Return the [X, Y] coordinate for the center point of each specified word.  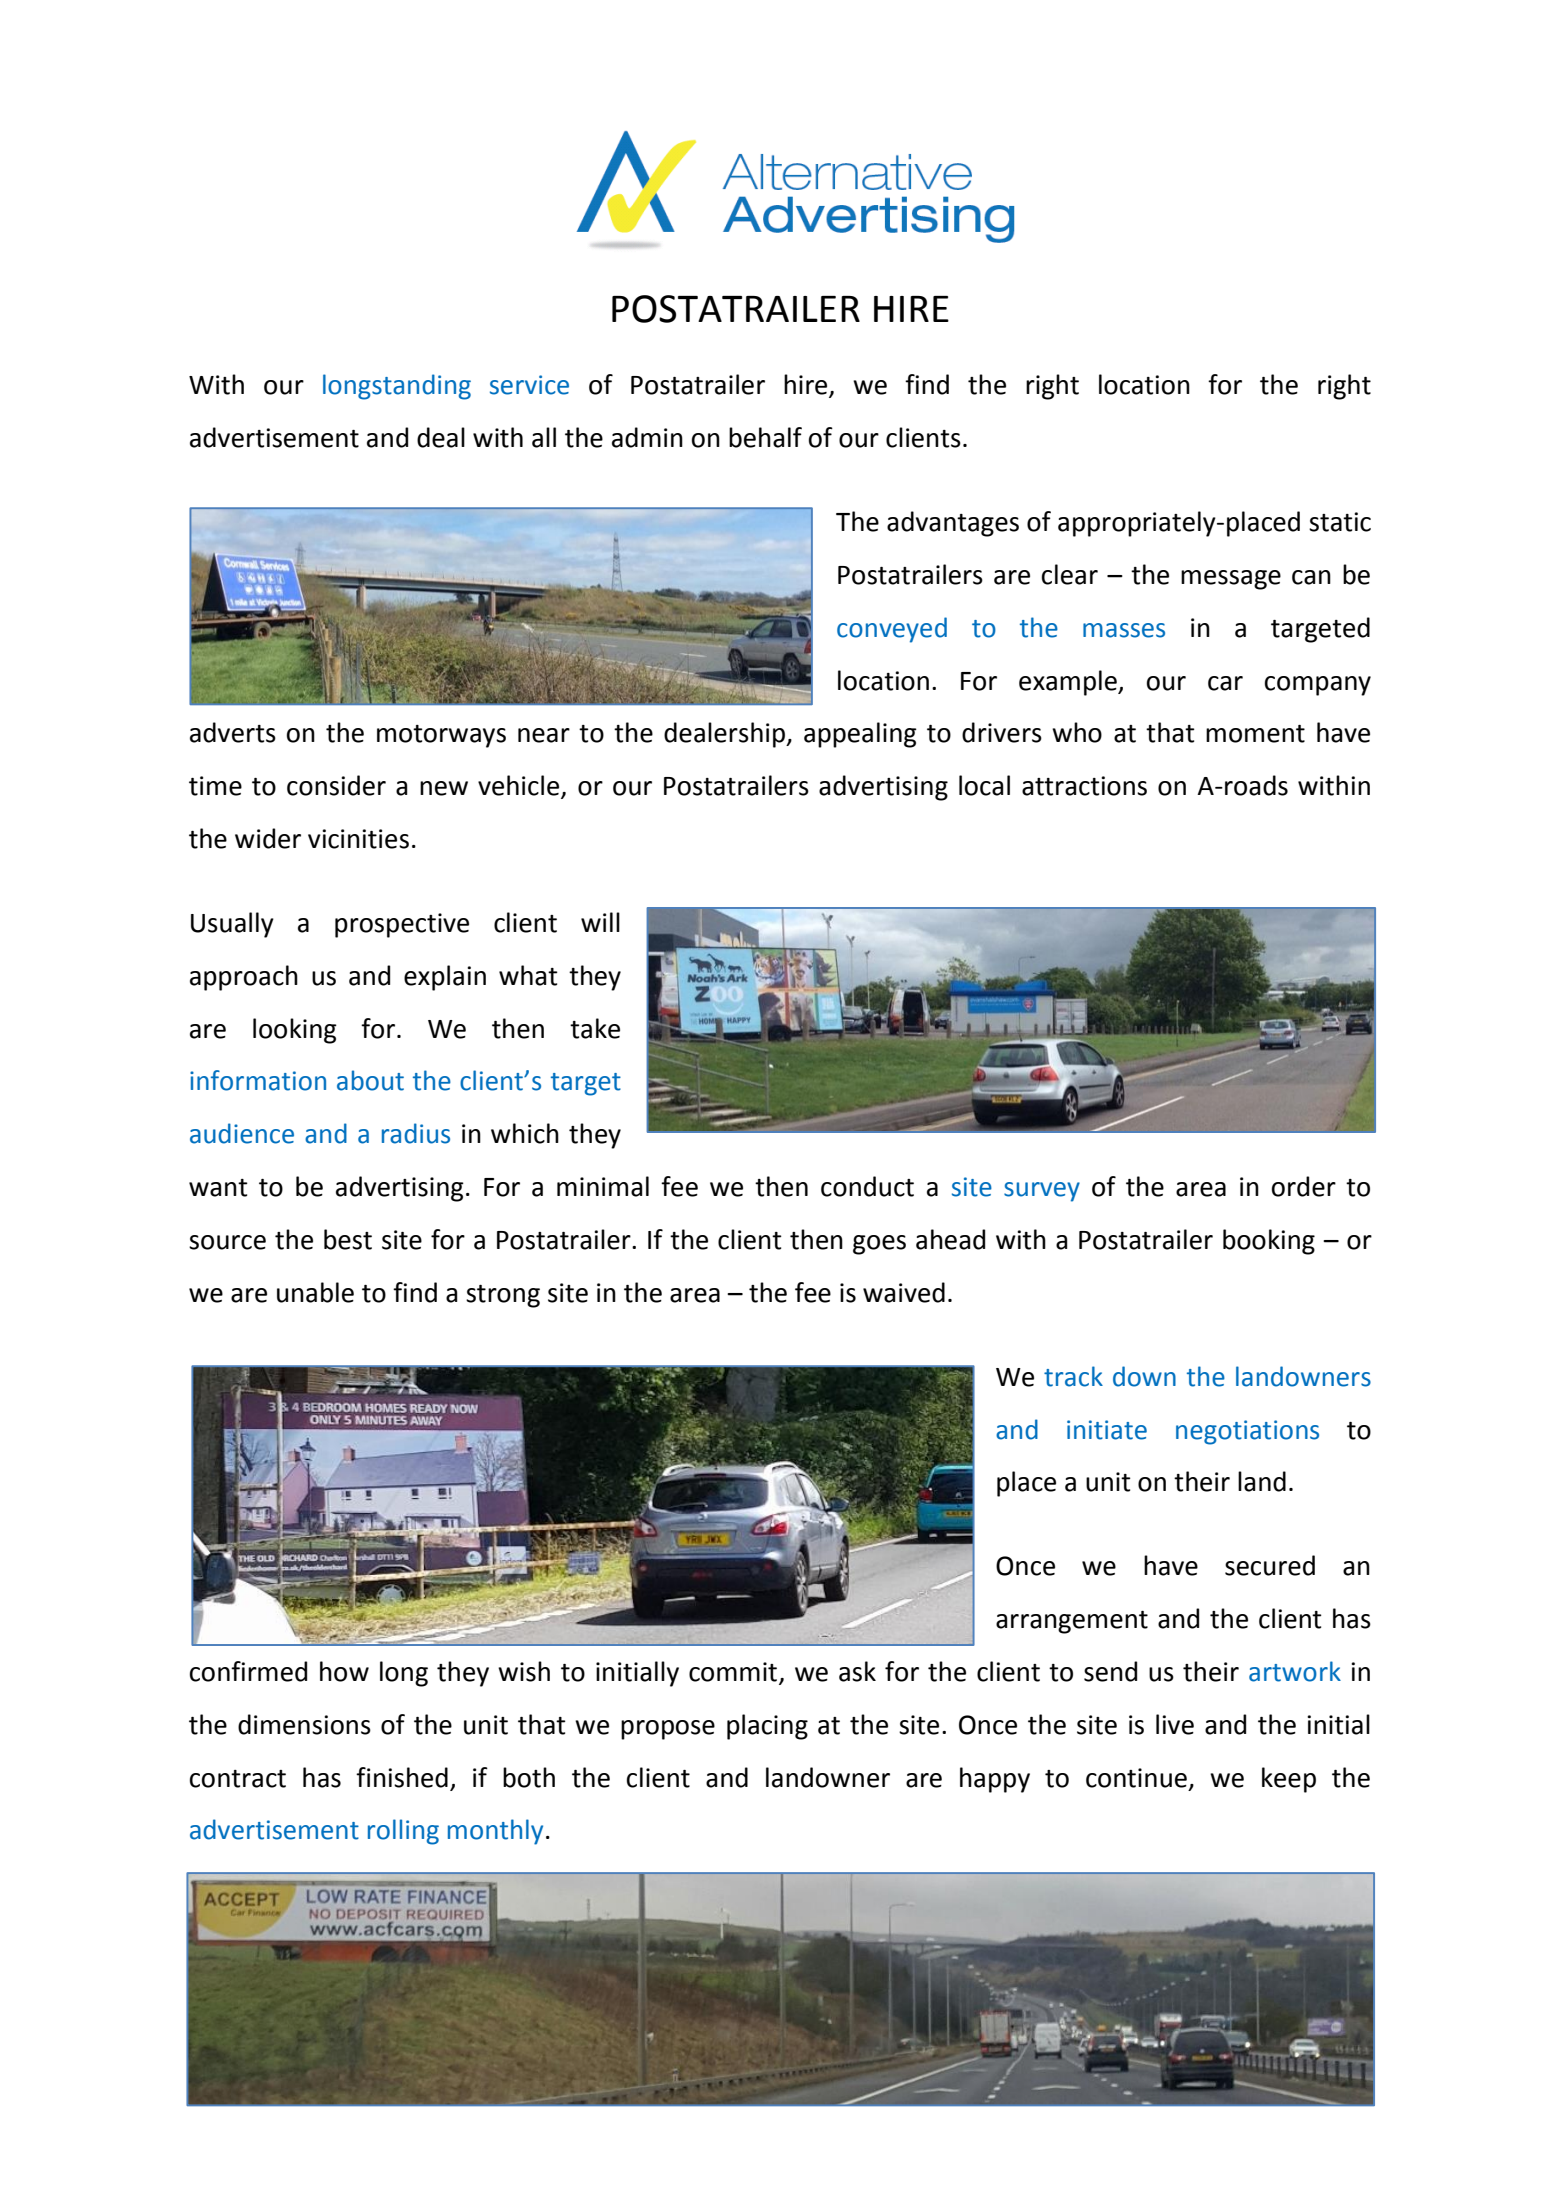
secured [1270, 1565]
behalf [765, 437]
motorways [441, 736]
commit [733, 1672]
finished [402, 1777]
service [529, 385]
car [1225, 683]
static [1340, 522]
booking [1269, 1242]
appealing [860, 735]
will [600, 922]
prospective [402, 925]
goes [879, 1245]
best [348, 1239]
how [344, 1671]
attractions [1084, 786]
